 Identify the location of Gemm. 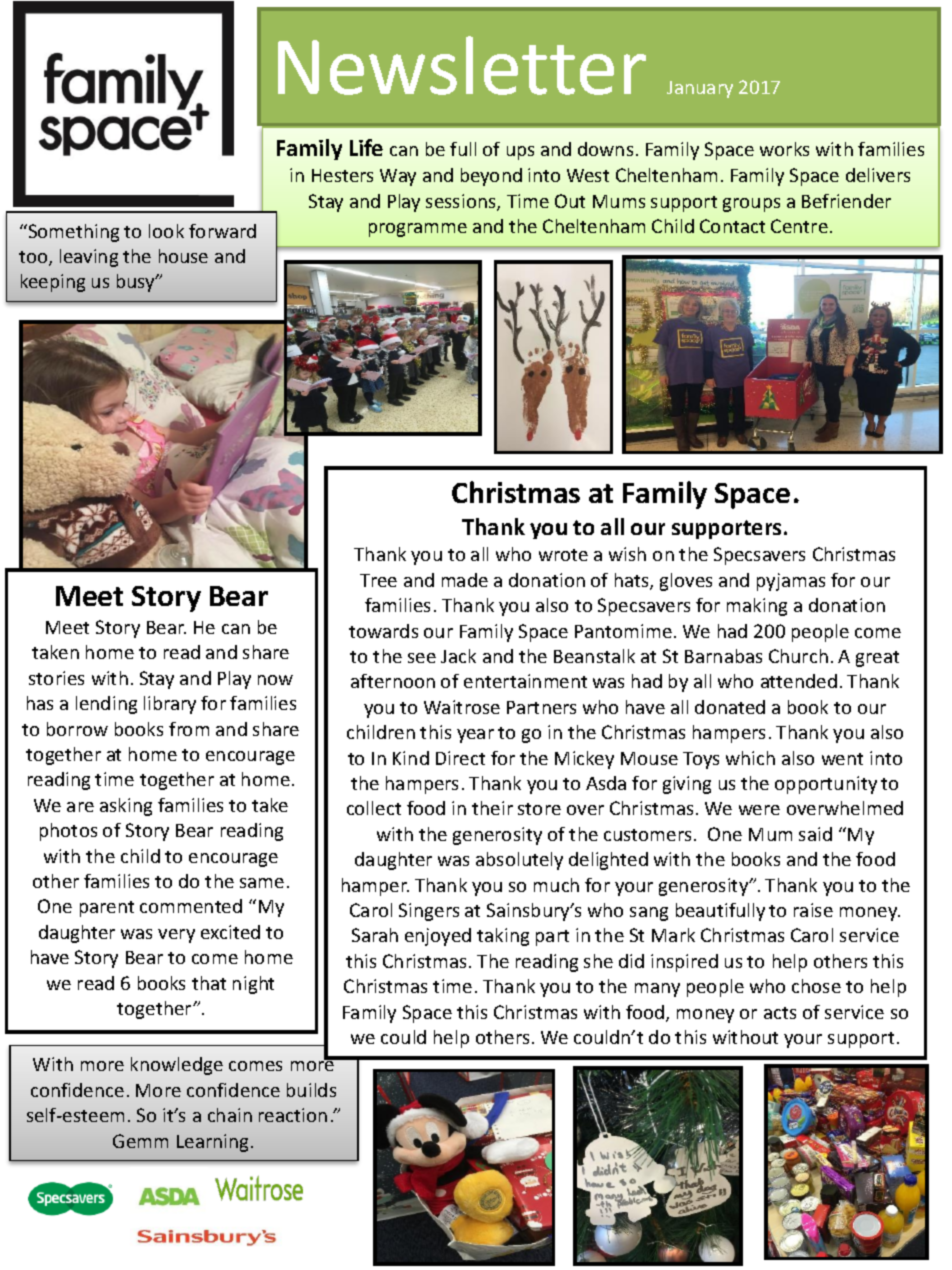
(140, 1141).
